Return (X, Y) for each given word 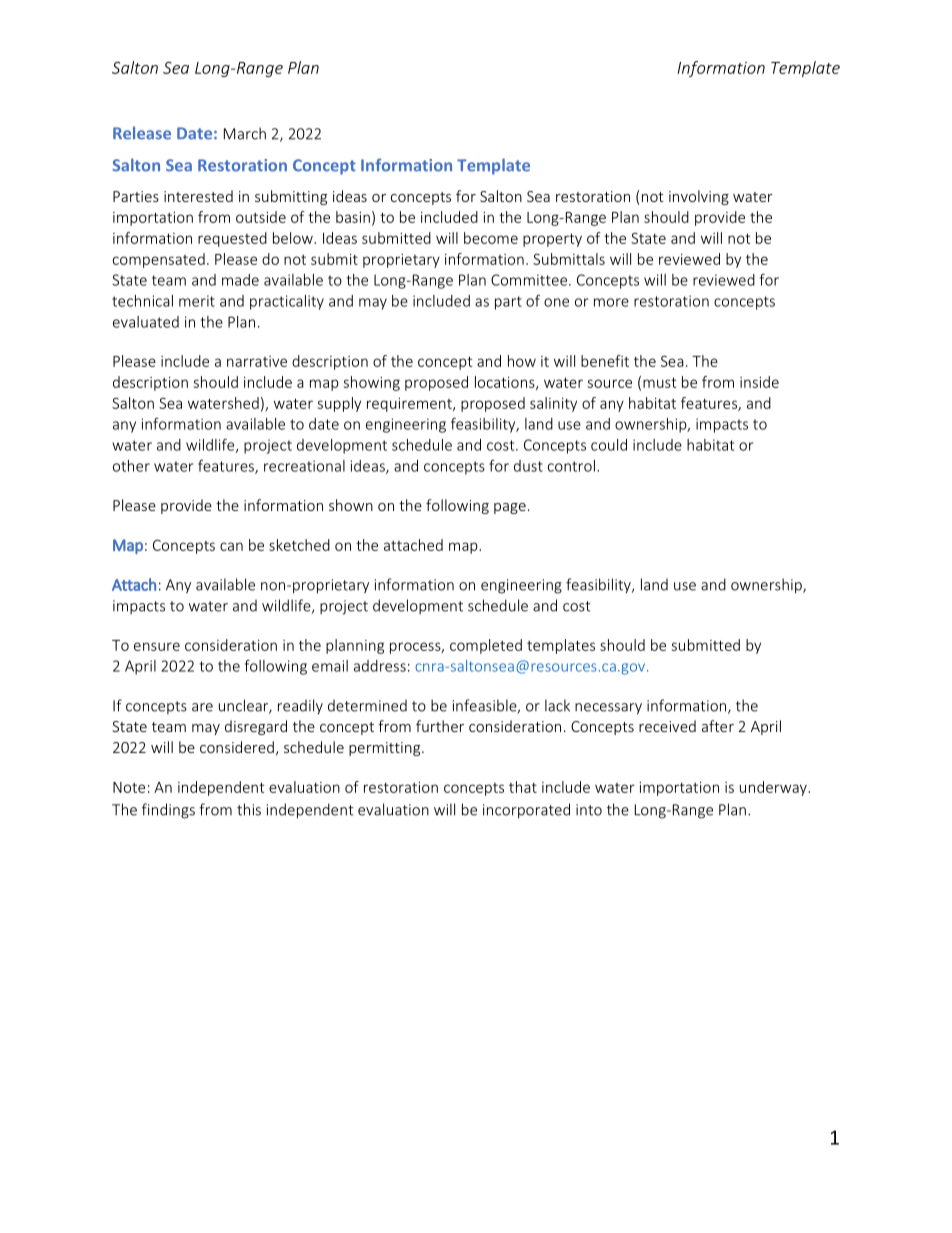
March (245, 133)
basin (353, 217)
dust (528, 466)
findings (168, 811)
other (131, 466)
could (609, 445)
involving (699, 197)
